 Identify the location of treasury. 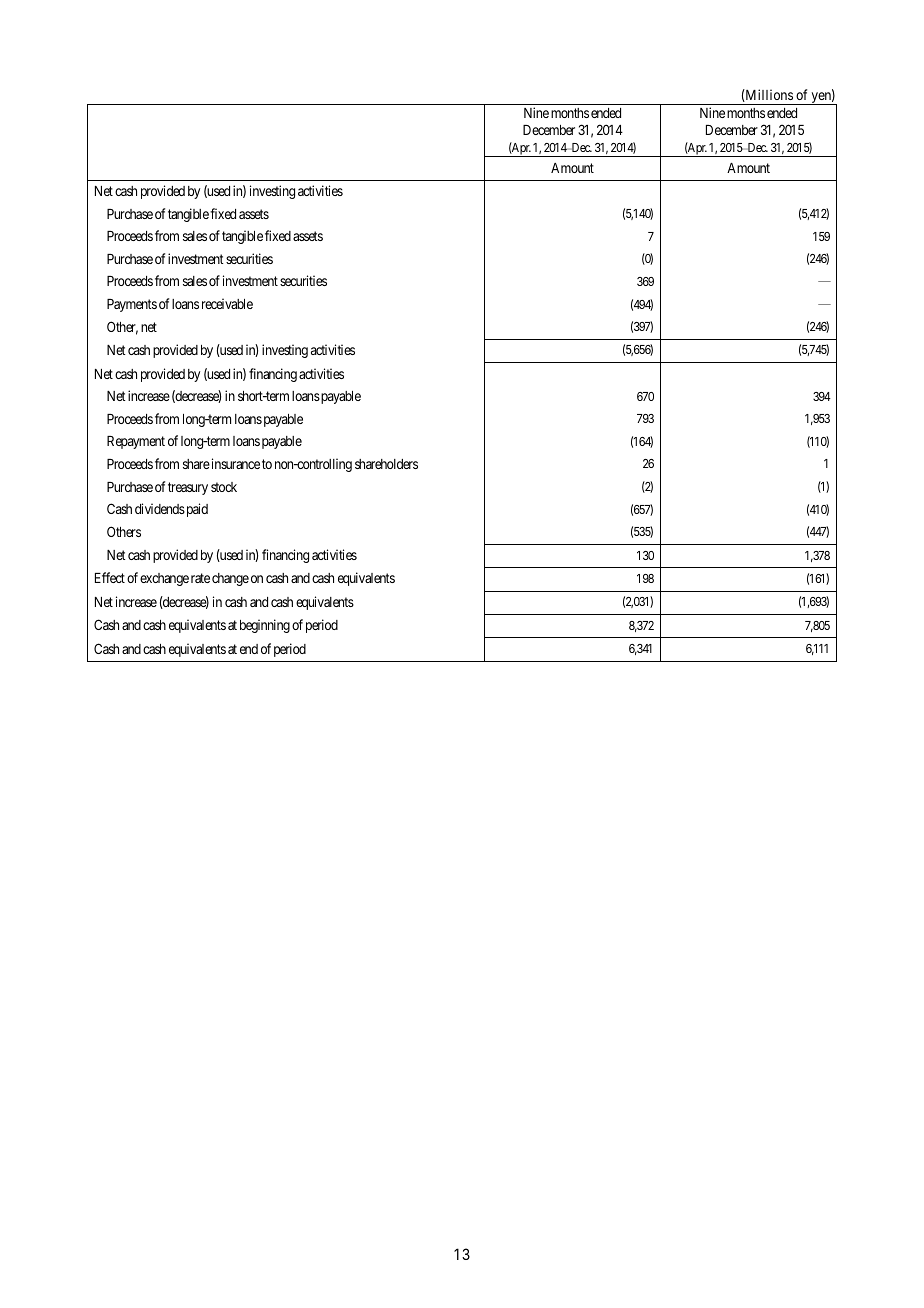
(188, 488).
